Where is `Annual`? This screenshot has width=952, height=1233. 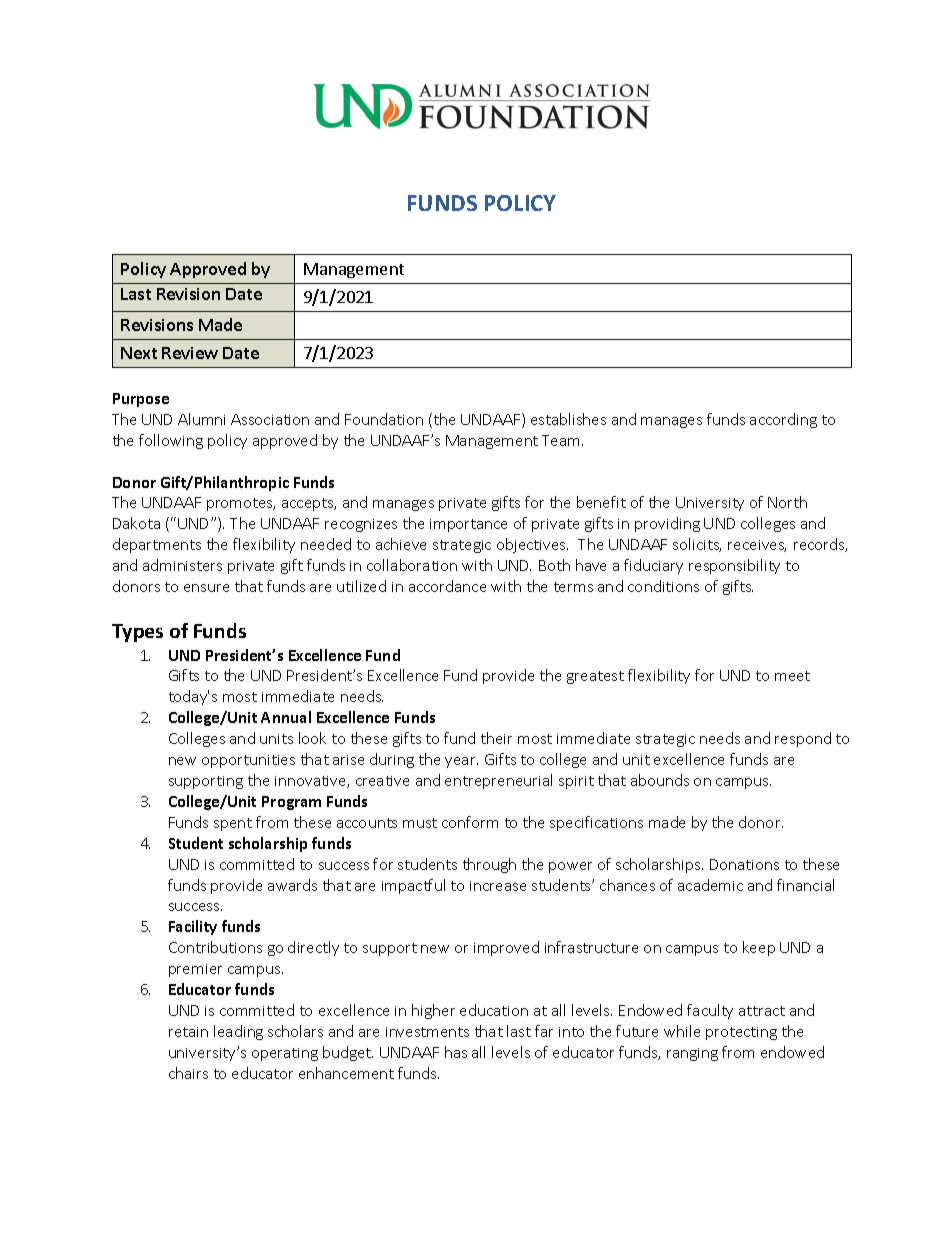 Annual is located at coordinates (286, 717).
